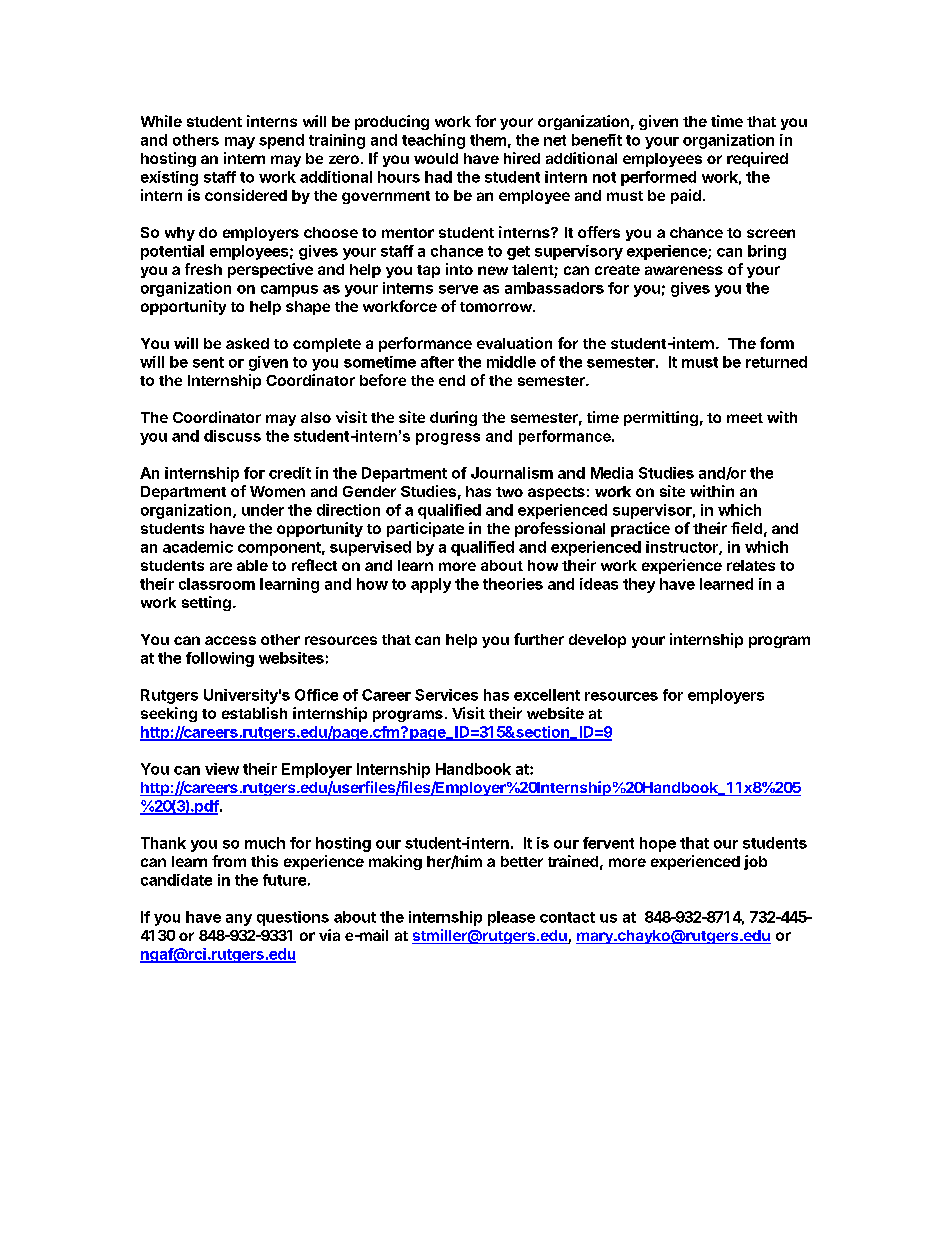 This image has width=952, height=1233. Describe the element at coordinates (254, 713) in the image. I see `establish` at that location.
